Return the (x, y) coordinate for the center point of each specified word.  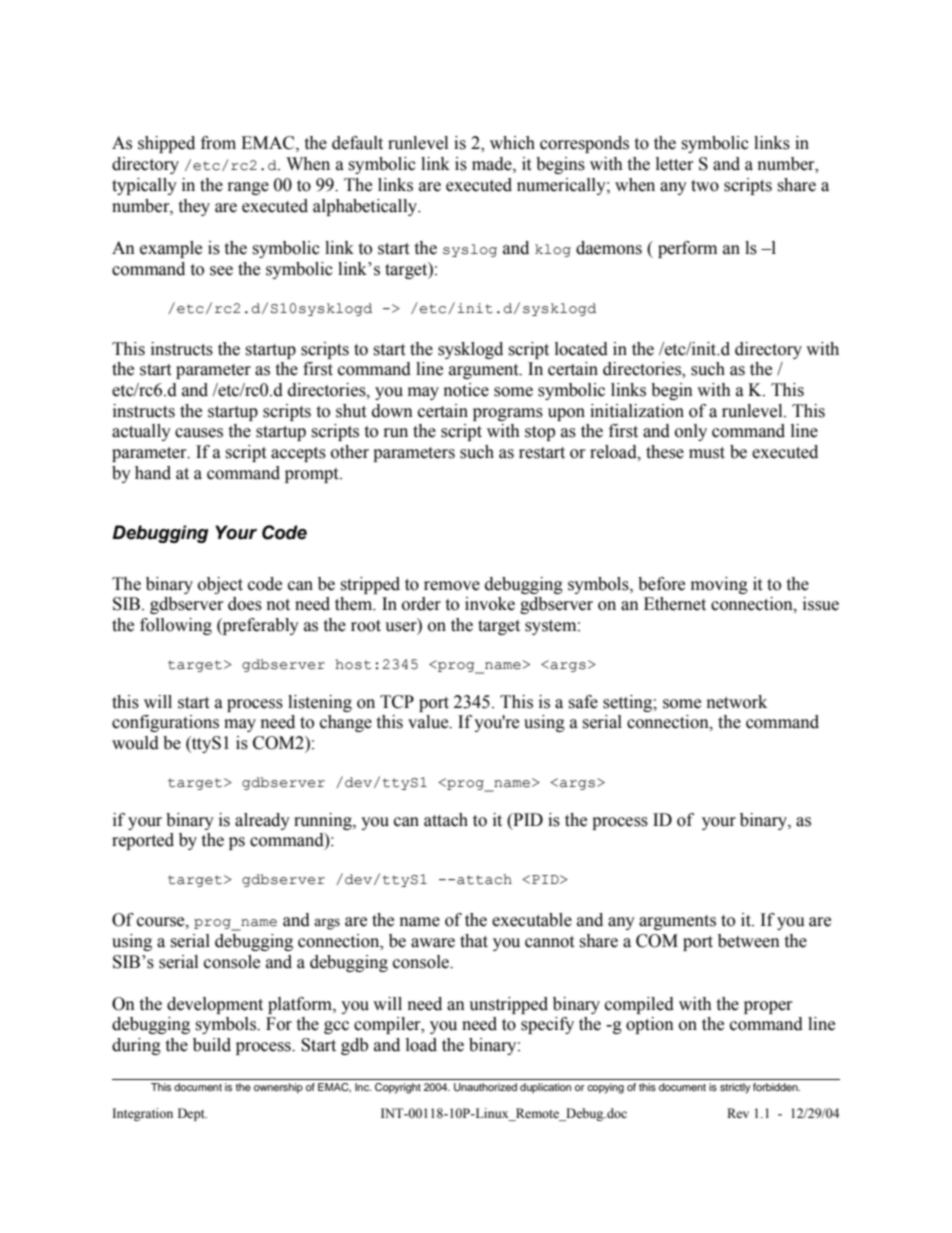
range (248, 188)
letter (675, 164)
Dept (192, 1114)
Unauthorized (485, 1087)
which (512, 143)
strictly (735, 1088)
